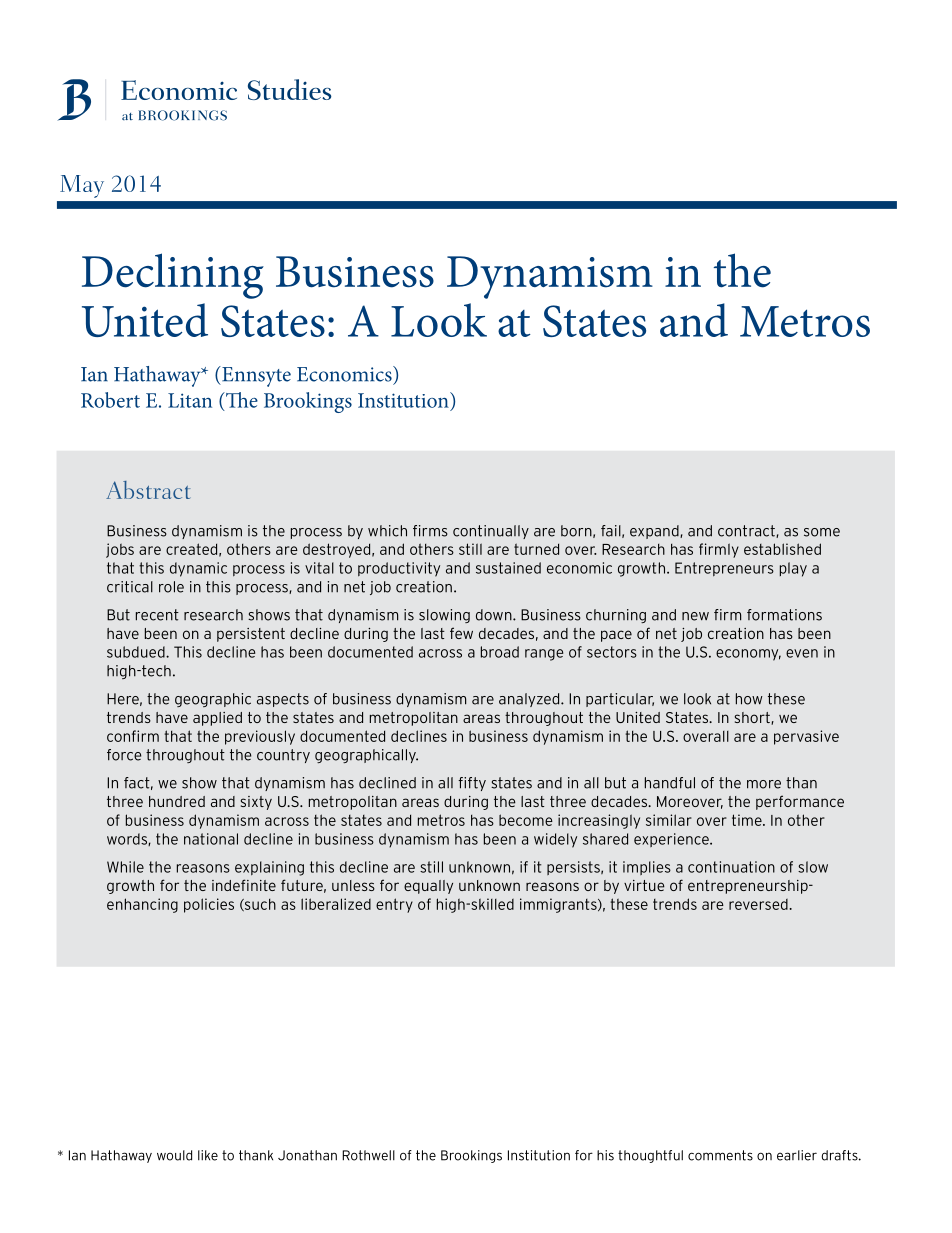  Describe the element at coordinates (500, 652) in the page. I see `broad` at that location.
